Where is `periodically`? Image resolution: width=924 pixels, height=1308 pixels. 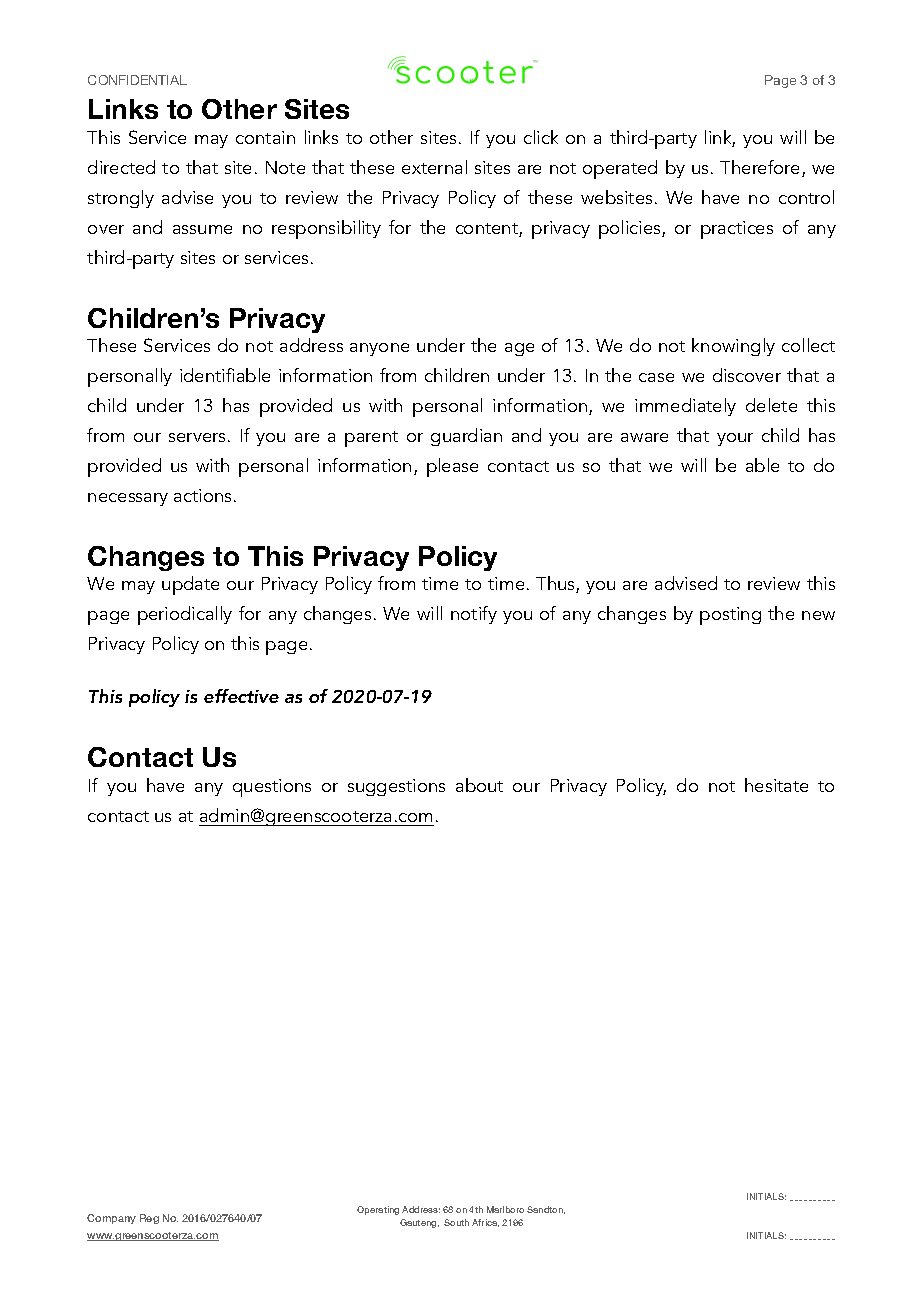
periodically is located at coordinates (185, 615).
